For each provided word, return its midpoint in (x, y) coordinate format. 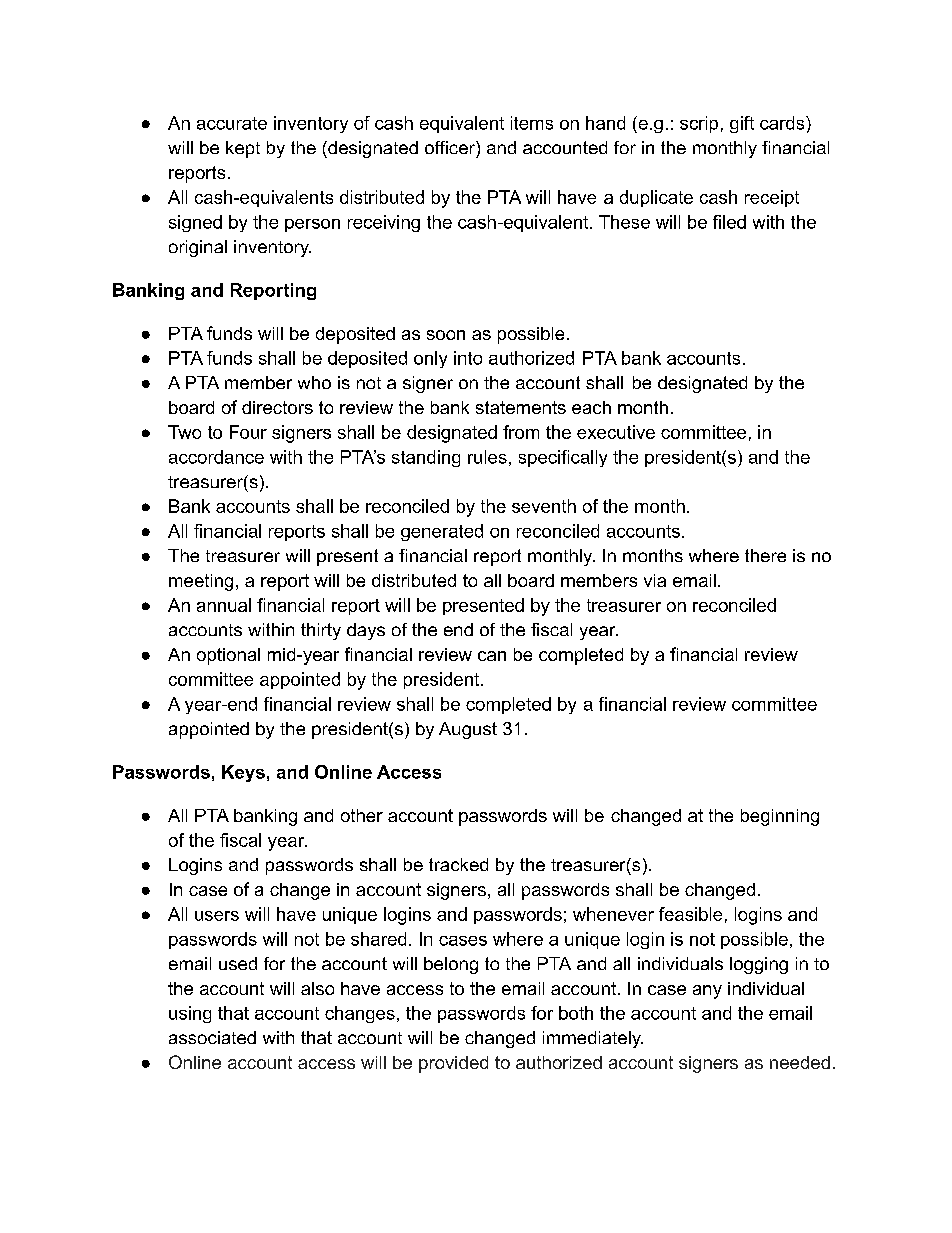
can (492, 656)
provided (453, 1064)
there (765, 555)
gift (742, 124)
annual (224, 605)
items (532, 123)
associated (212, 1037)
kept (243, 149)
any (707, 992)
